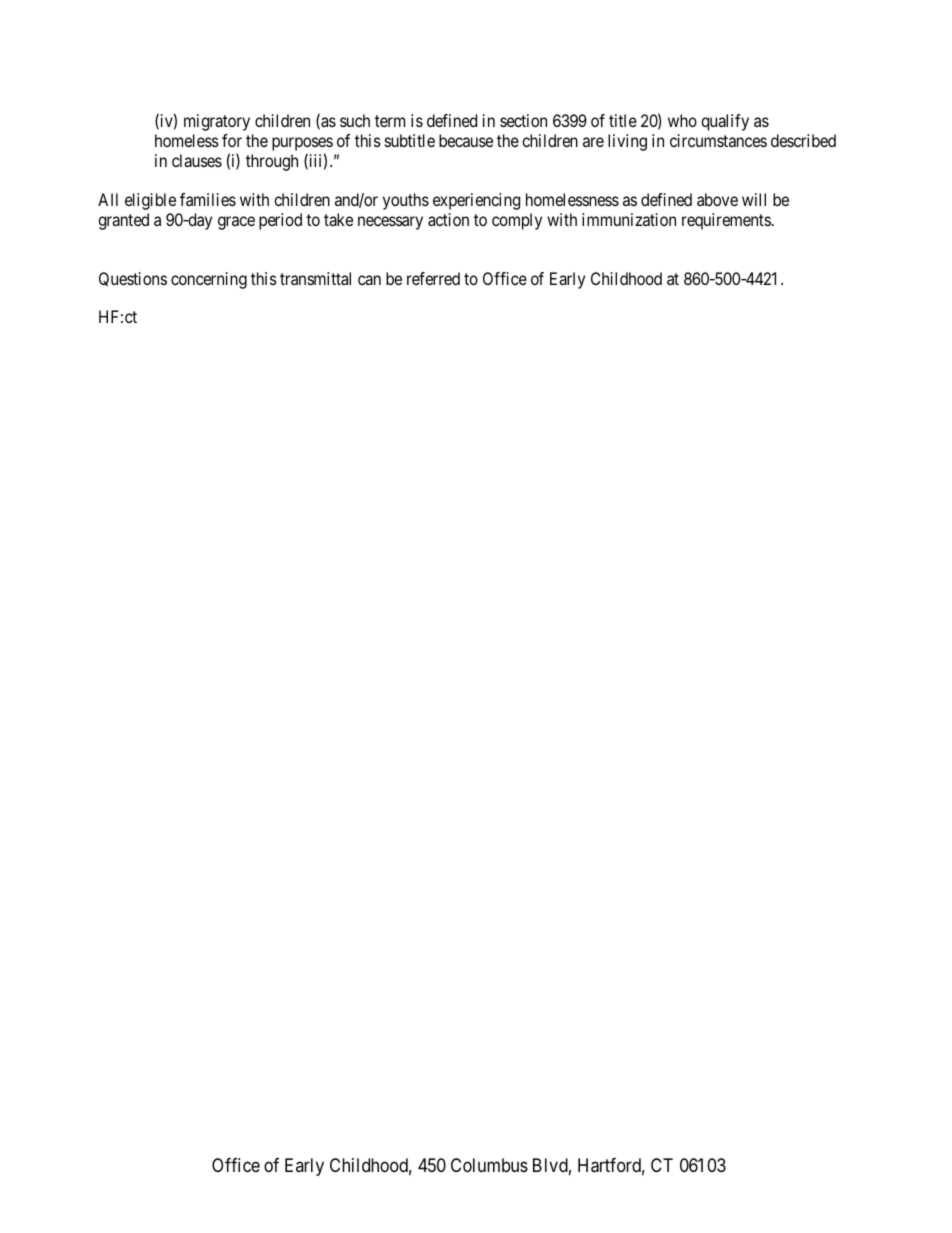  Describe the element at coordinates (123, 221) in the document. I see `granted` at that location.
